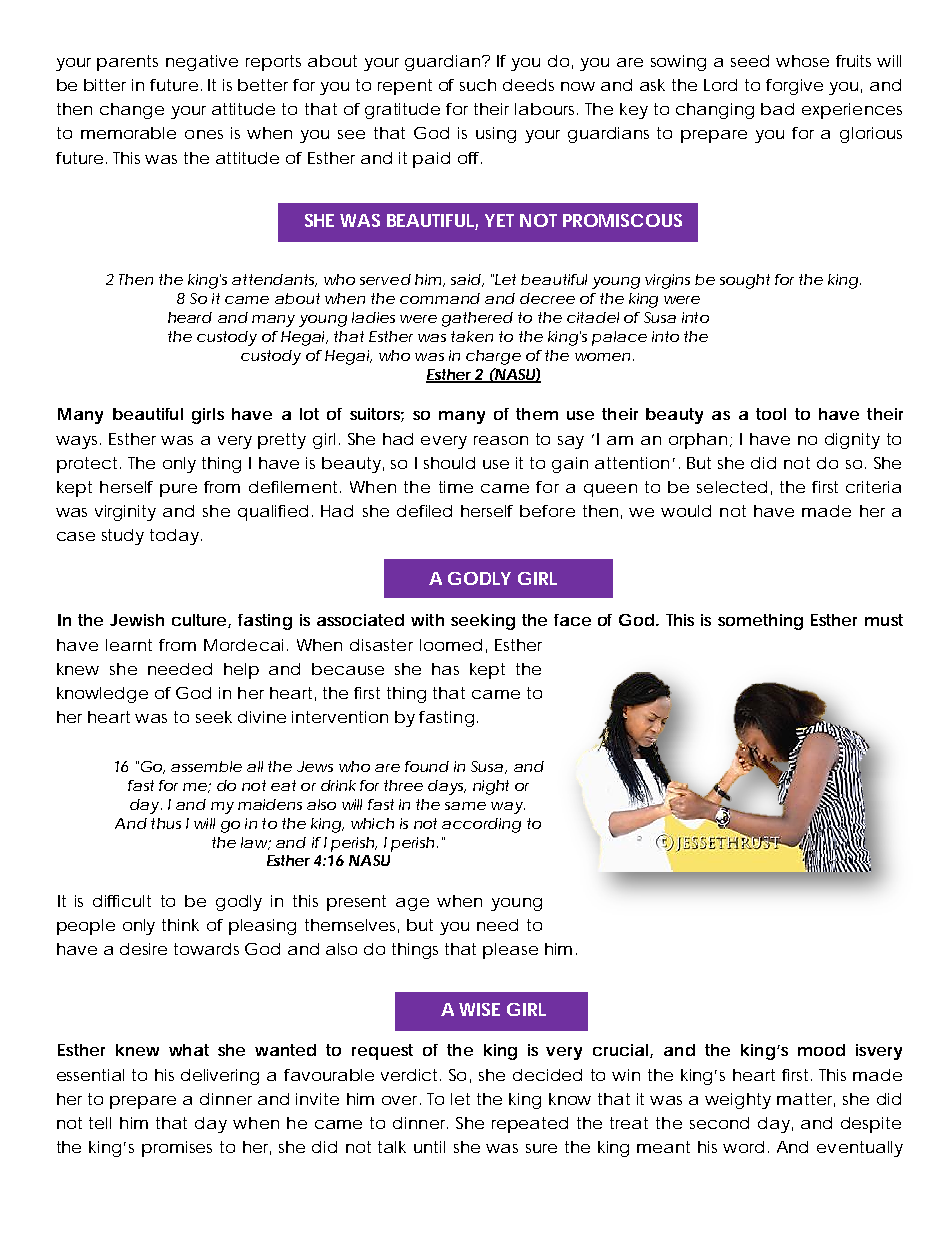 The width and height of the screenshot is (952, 1233). I want to click on matter, so click(806, 1100).
